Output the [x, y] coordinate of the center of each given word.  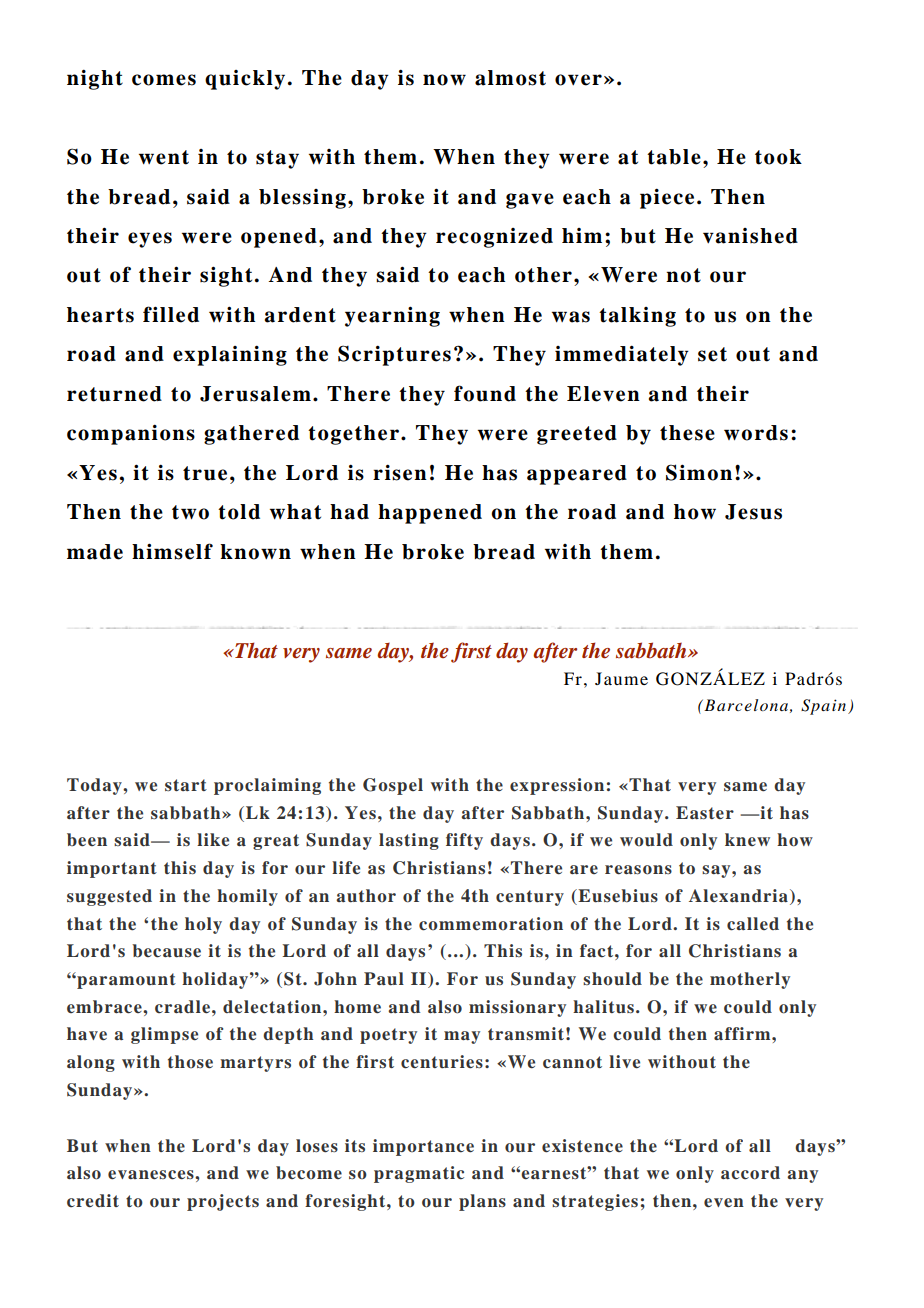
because [166, 951]
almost [510, 78]
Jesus [753, 512]
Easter [705, 812]
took [778, 157]
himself [172, 551]
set [712, 354]
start [186, 785]
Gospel [393, 786]
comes [164, 80]
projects [223, 1202]
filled [171, 314]
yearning [392, 316]
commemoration [491, 924]
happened [430, 514]
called [753, 924]
